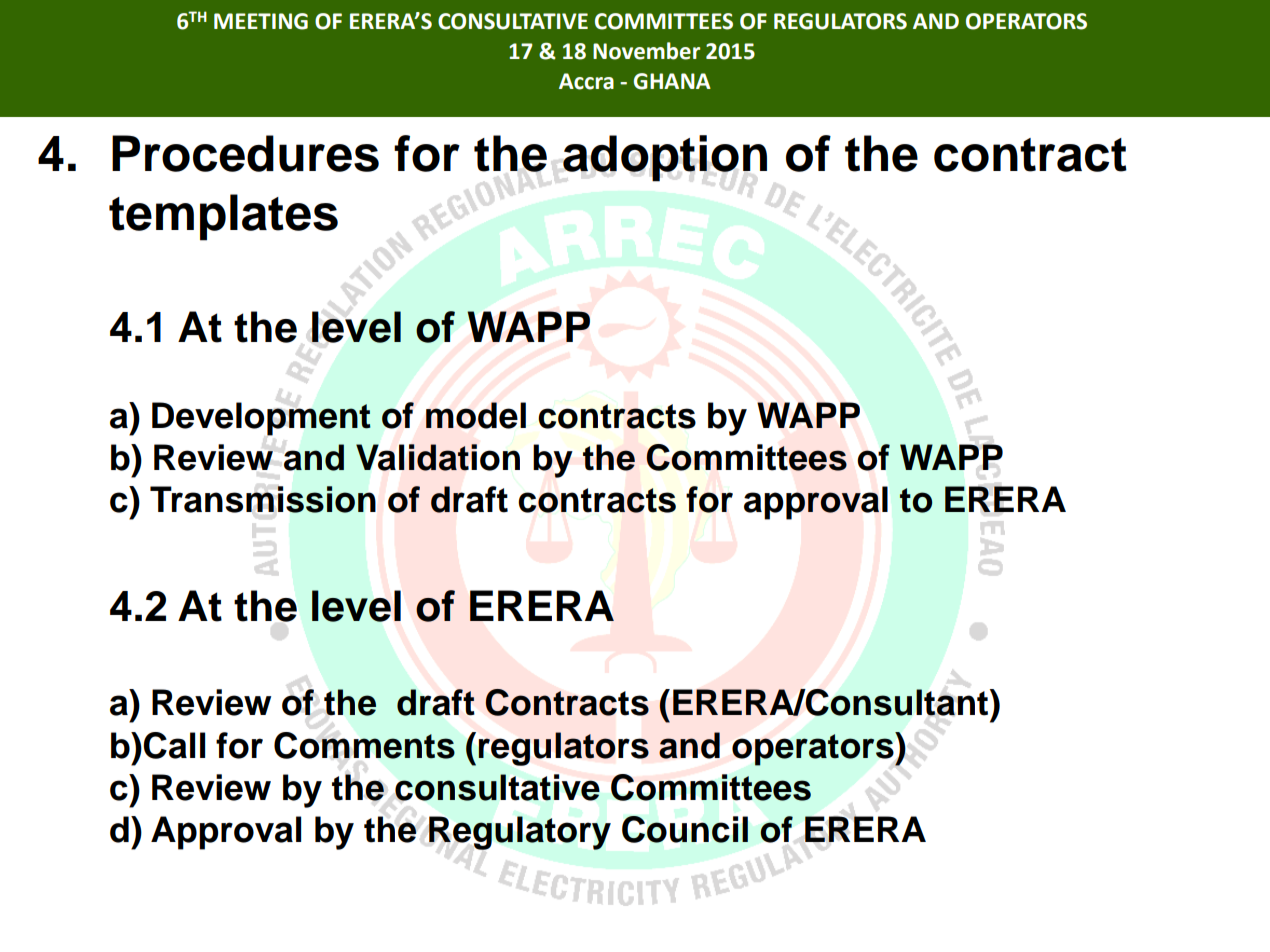 This screenshot has width=1270, height=952. I want to click on Comments, so click(364, 745).
